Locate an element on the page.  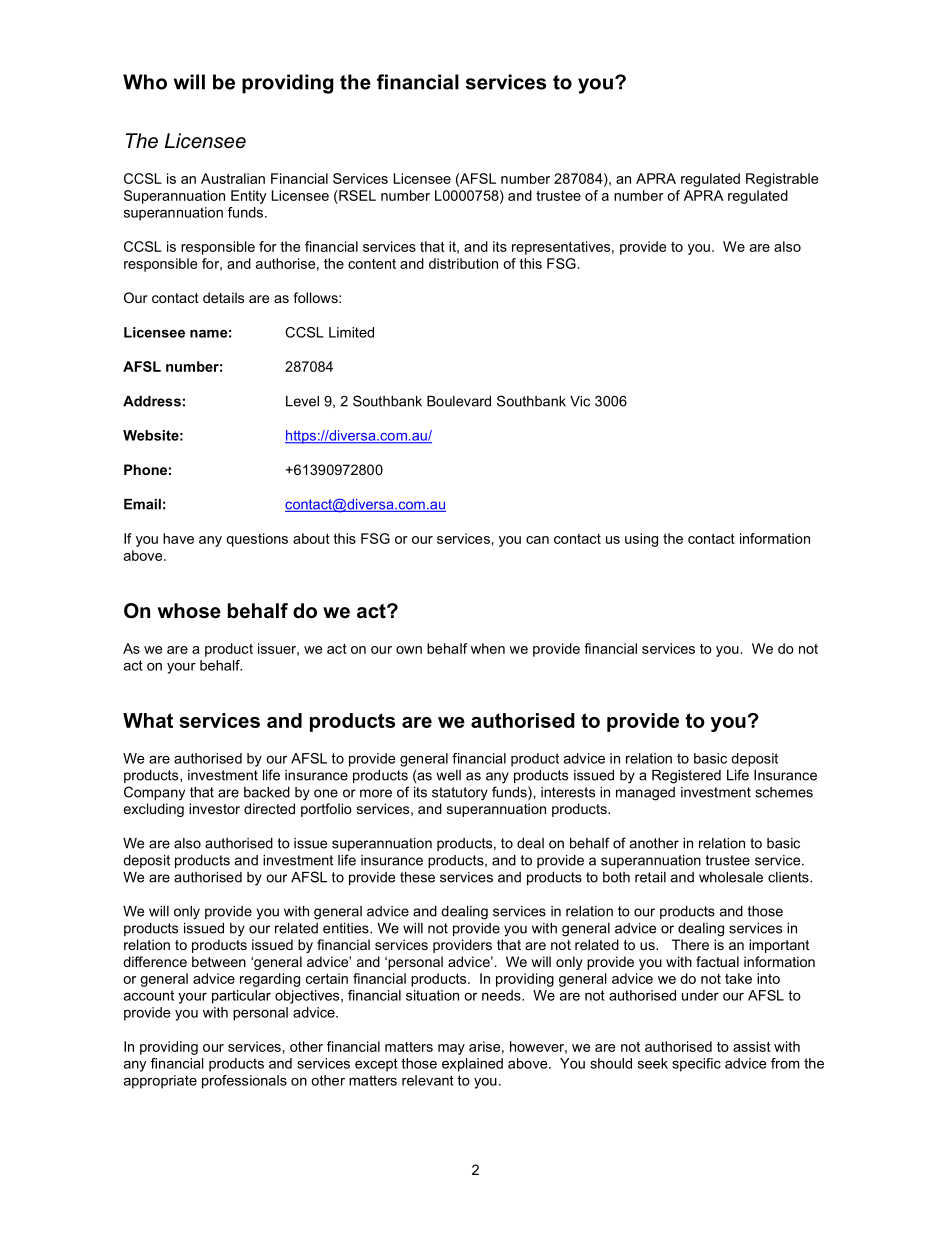
when is located at coordinates (488, 648).
